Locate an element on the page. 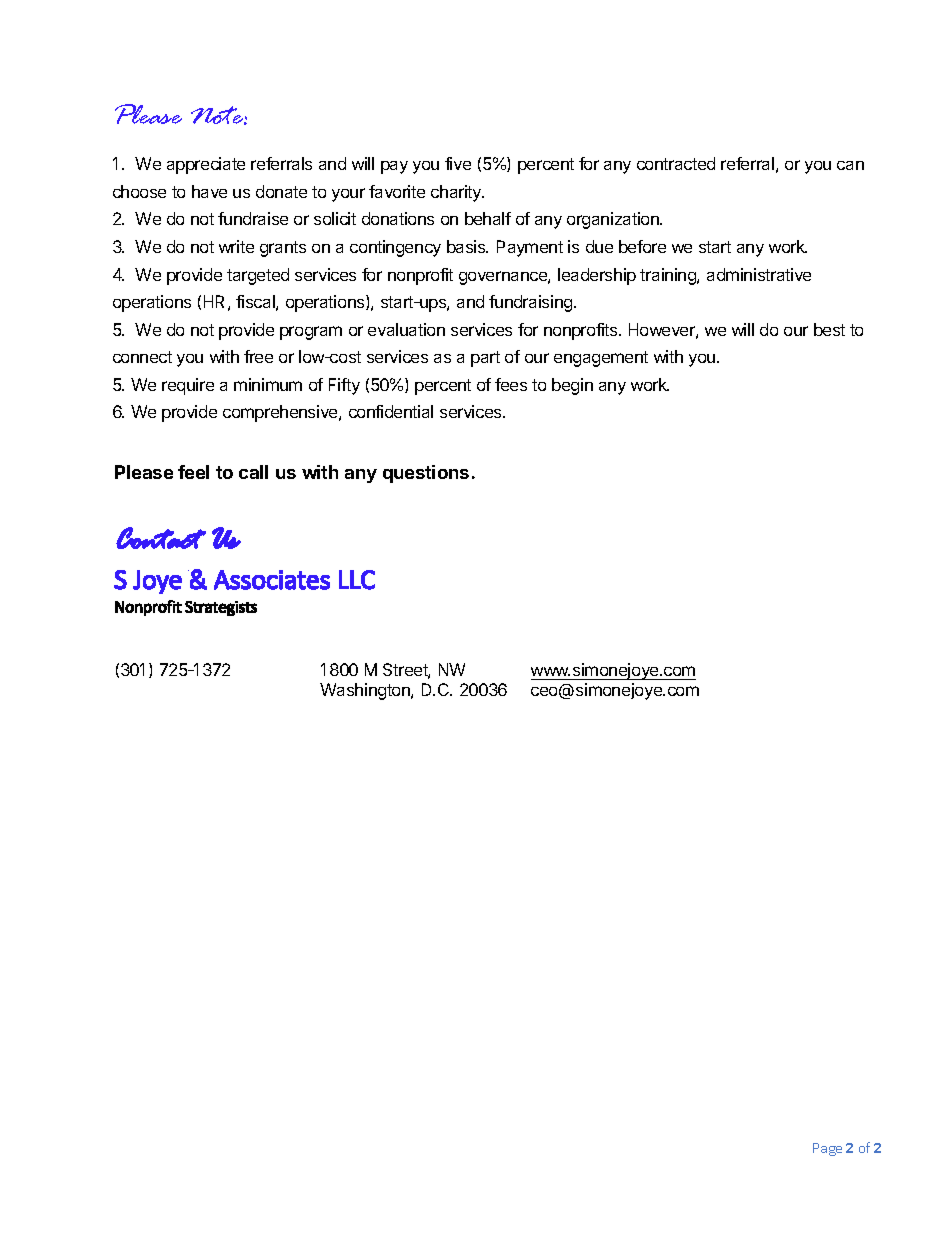  LLC is located at coordinates (357, 580).
